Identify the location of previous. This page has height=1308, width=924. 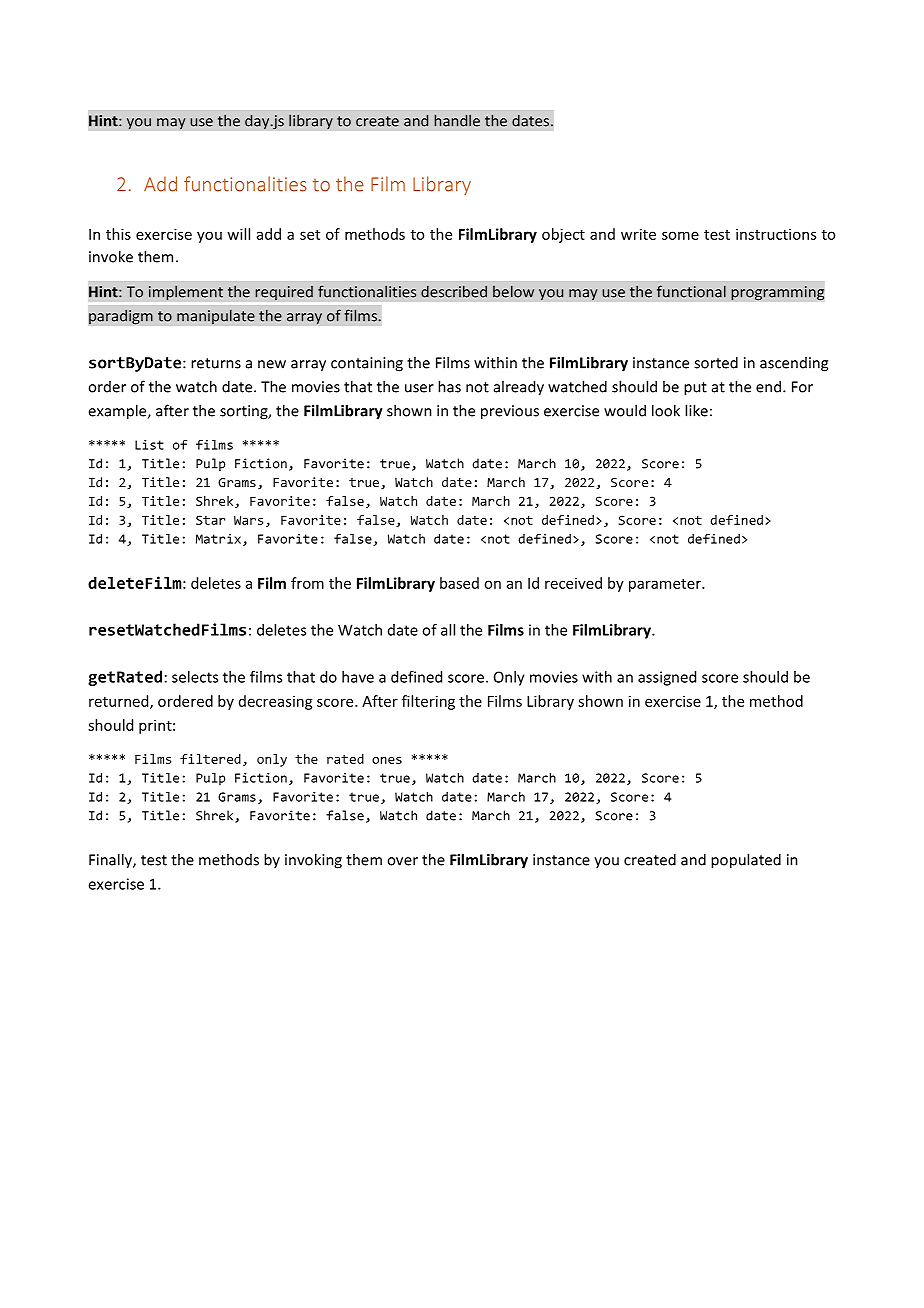
(510, 412).
